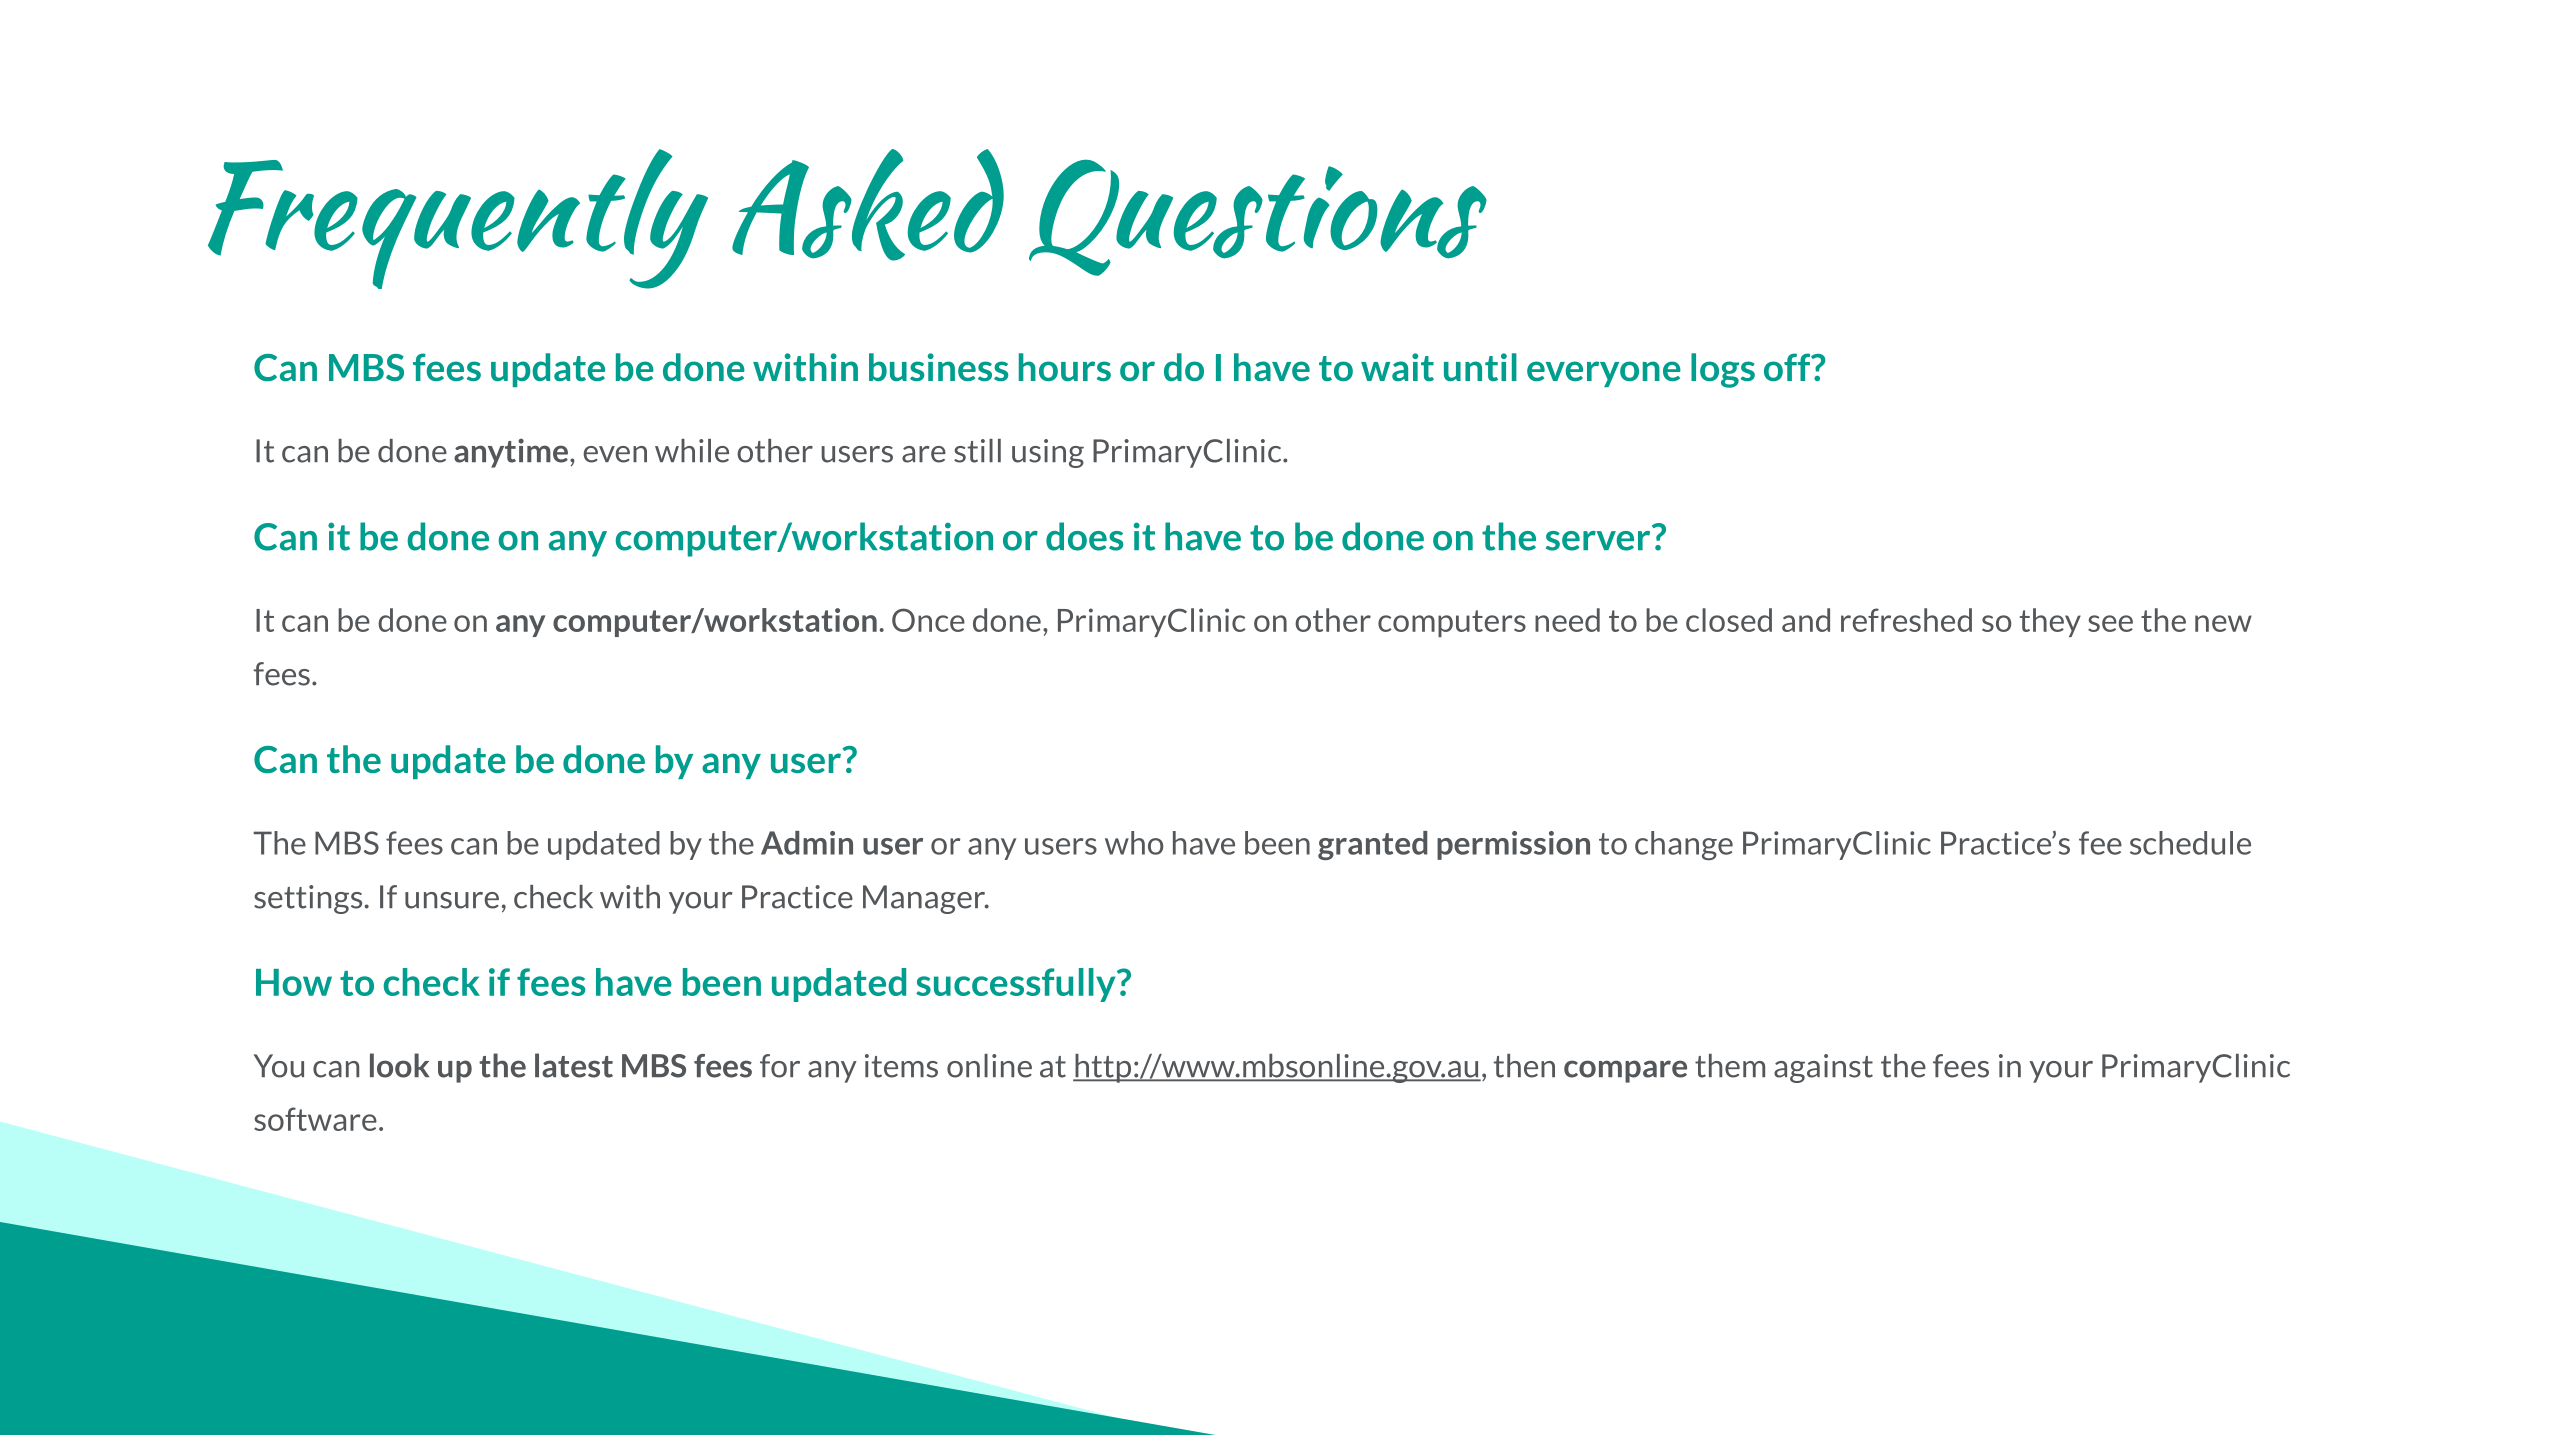  I want to click on then, so click(1524, 1066).
